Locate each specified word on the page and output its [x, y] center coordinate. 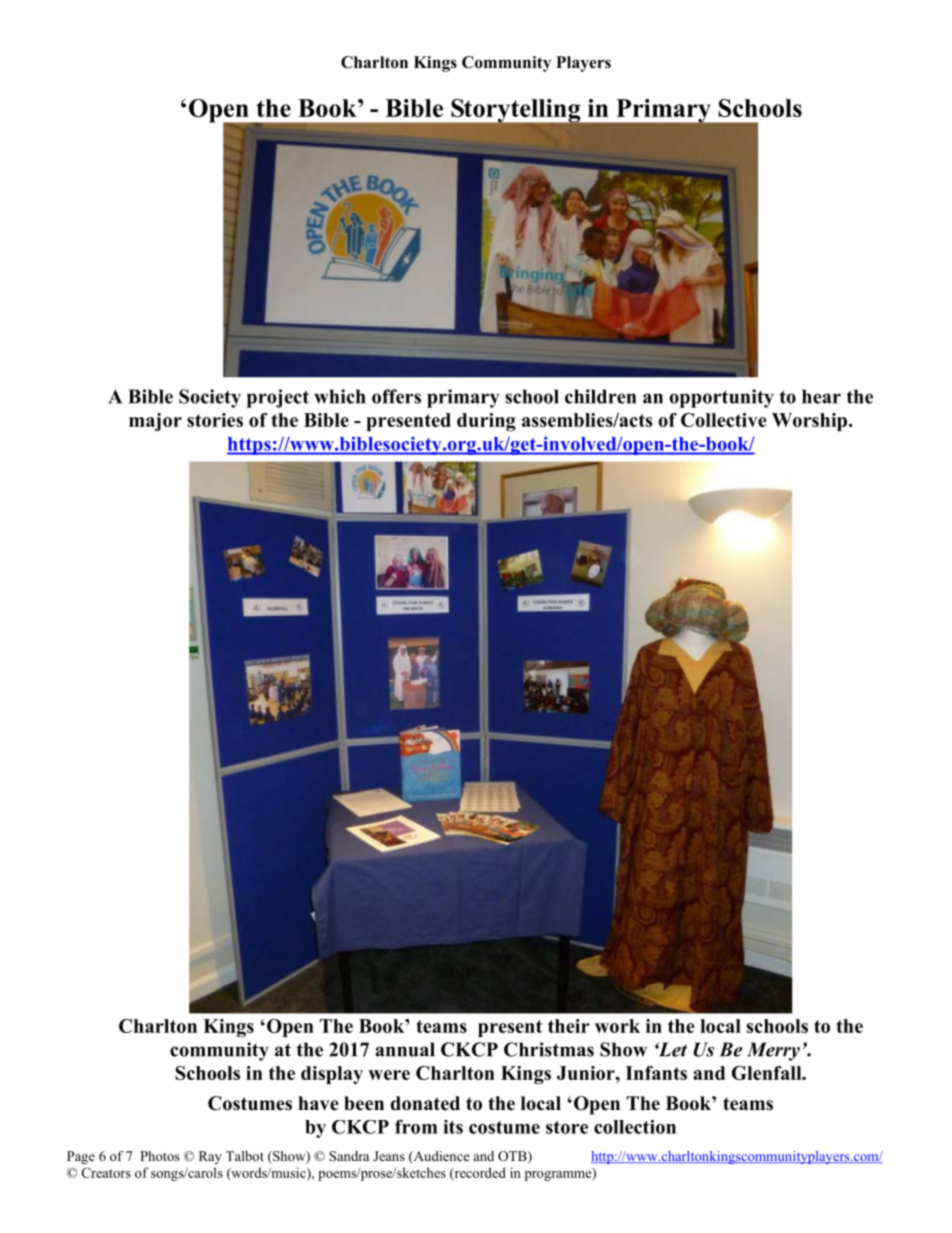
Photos [160, 1156]
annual [405, 1049]
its [453, 1127]
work [617, 1026]
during [486, 422]
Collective [724, 420]
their [569, 1026]
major [155, 422]
